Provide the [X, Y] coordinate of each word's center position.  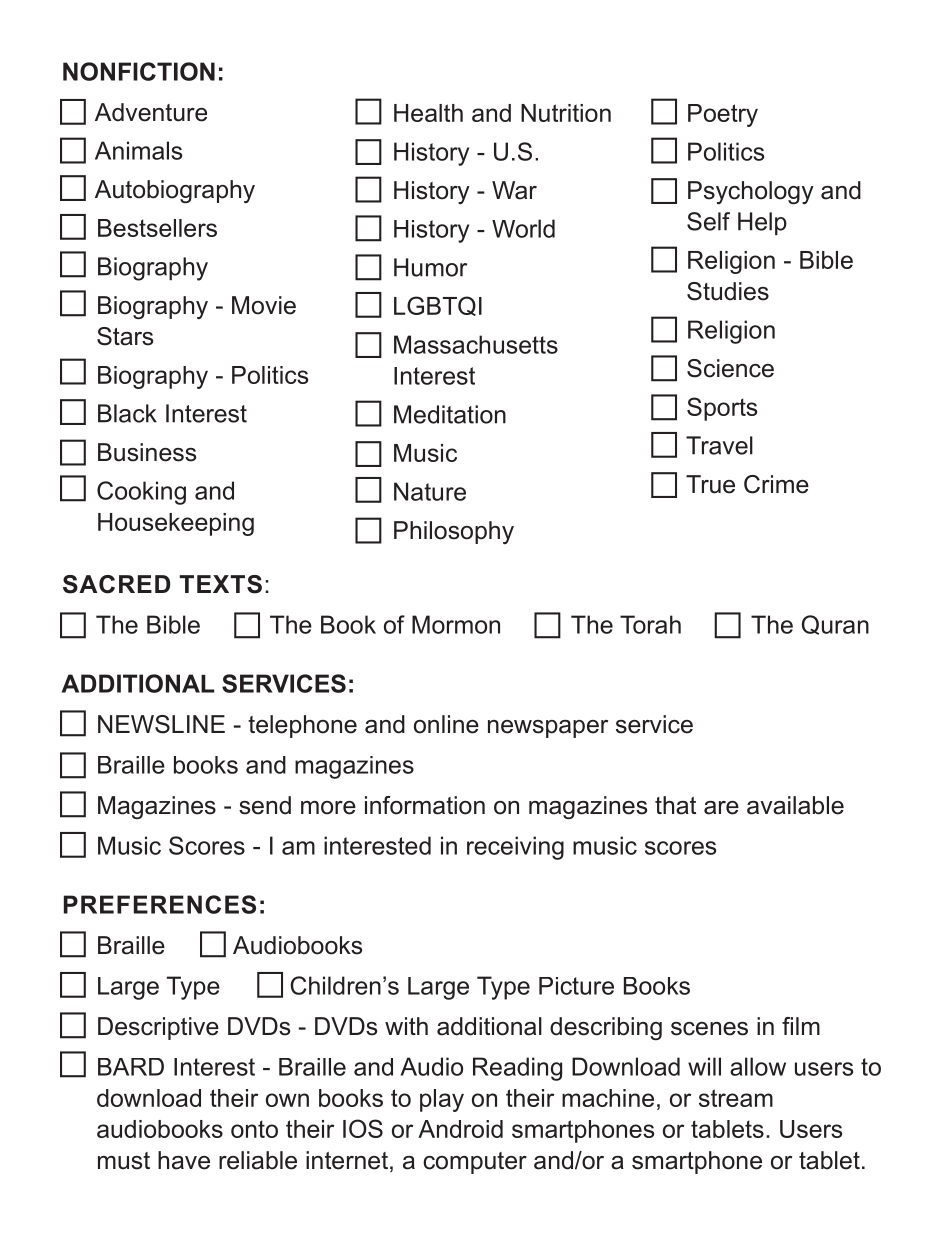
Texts [220, 584]
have [184, 1160]
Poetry [723, 115]
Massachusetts [476, 344]
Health [428, 113]
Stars [125, 336]
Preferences [160, 904]
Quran [835, 625]
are [721, 808]
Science [730, 368]
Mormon [456, 624]
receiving [515, 848]
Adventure [151, 112]
